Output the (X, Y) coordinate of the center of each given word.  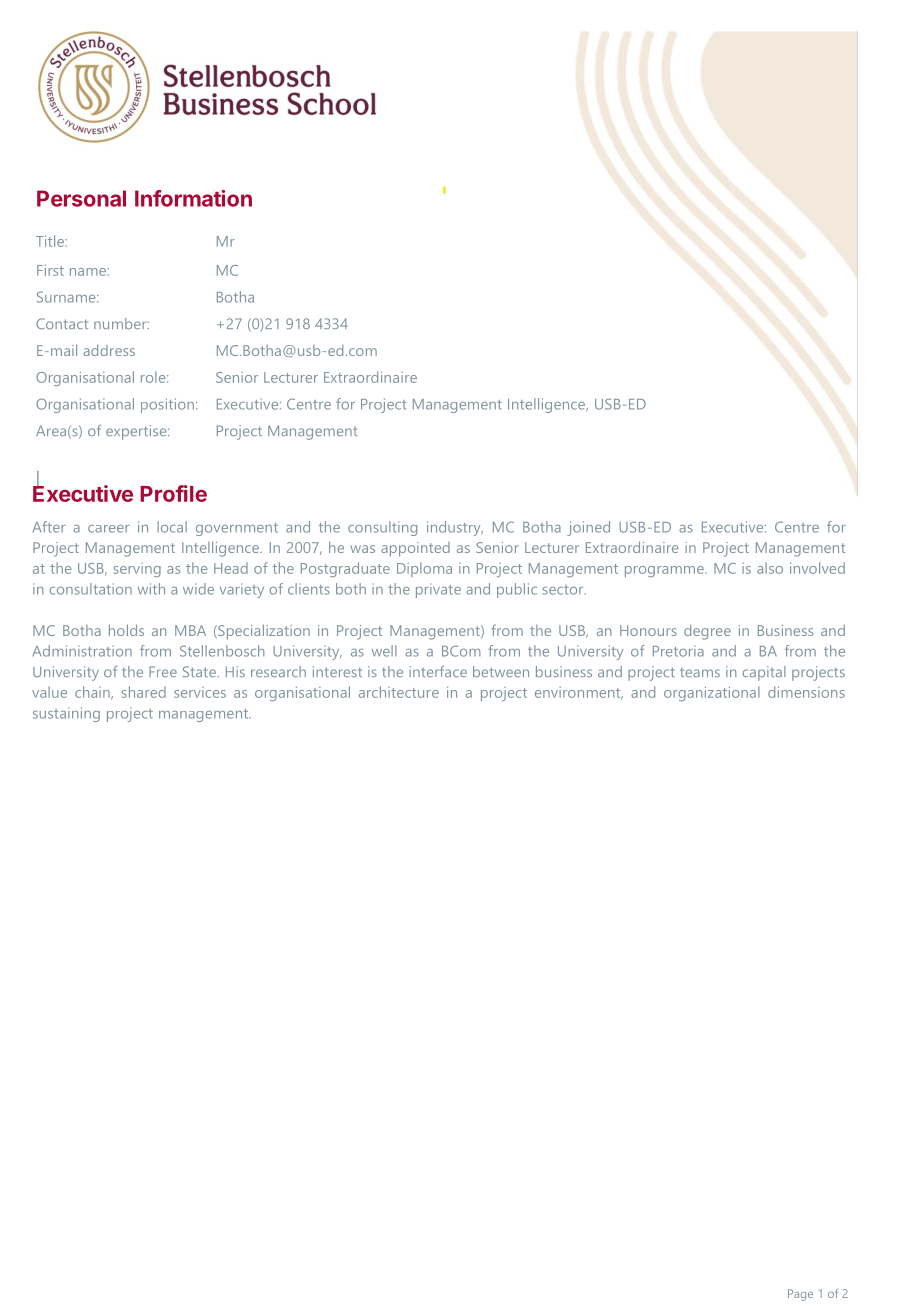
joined (588, 528)
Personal (81, 198)
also (770, 568)
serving (137, 570)
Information (193, 198)
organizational (712, 693)
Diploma (424, 569)
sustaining (66, 714)
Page (800, 1295)
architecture (399, 692)
